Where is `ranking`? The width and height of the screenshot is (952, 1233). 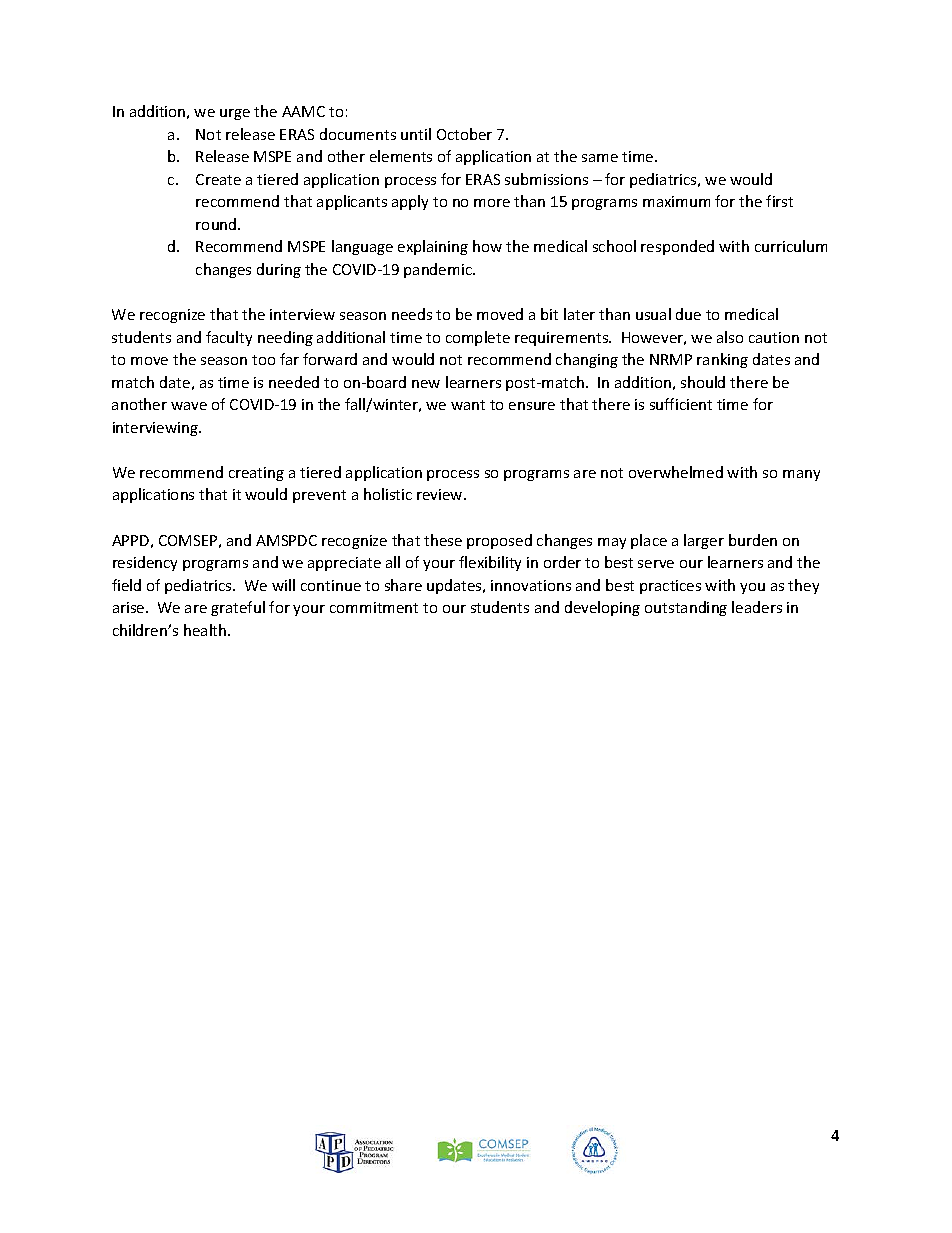 ranking is located at coordinates (722, 360).
